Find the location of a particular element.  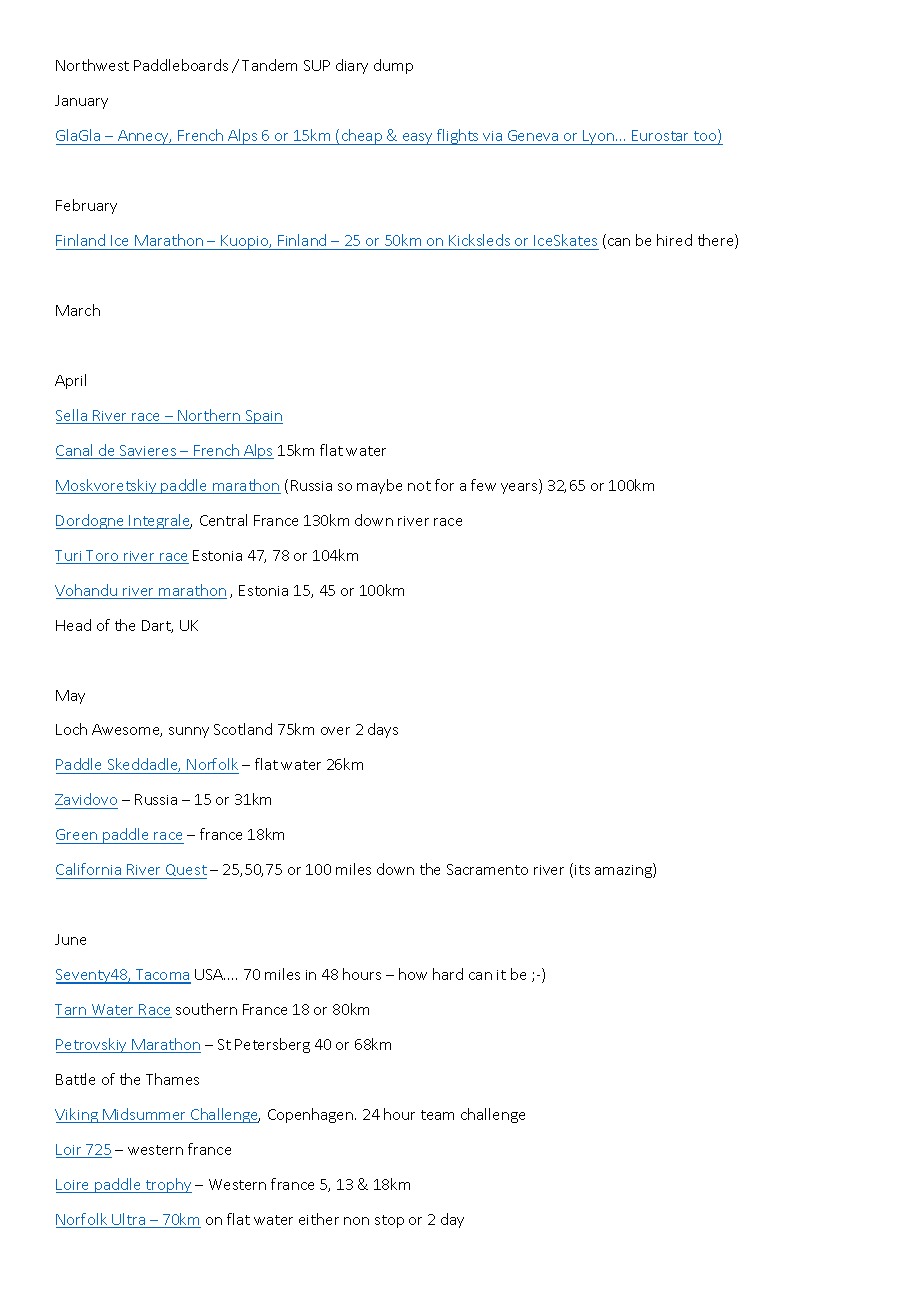

stop is located at coordinates (389, 1221).
